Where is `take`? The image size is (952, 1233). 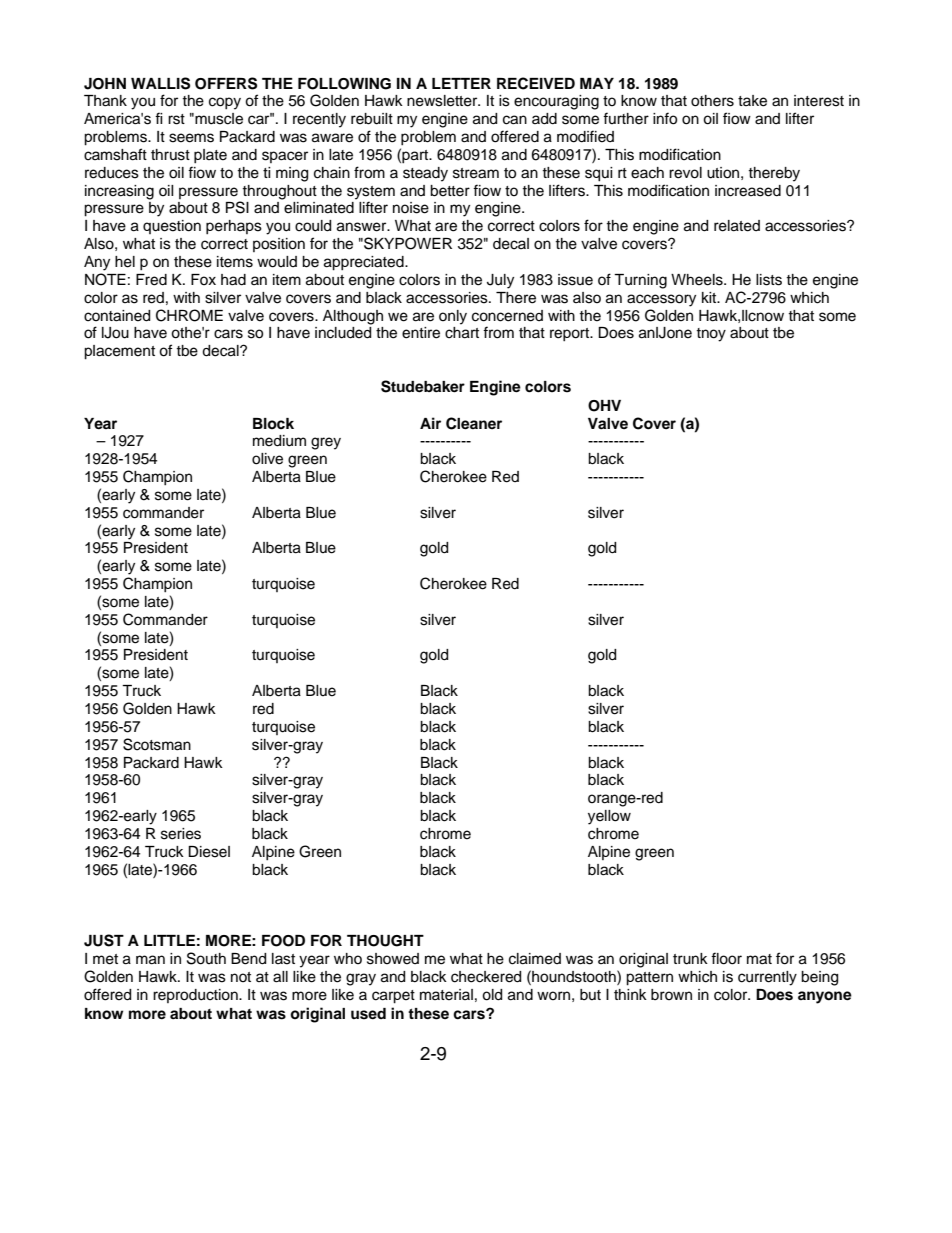 take is located at coordinates (752, 101).
